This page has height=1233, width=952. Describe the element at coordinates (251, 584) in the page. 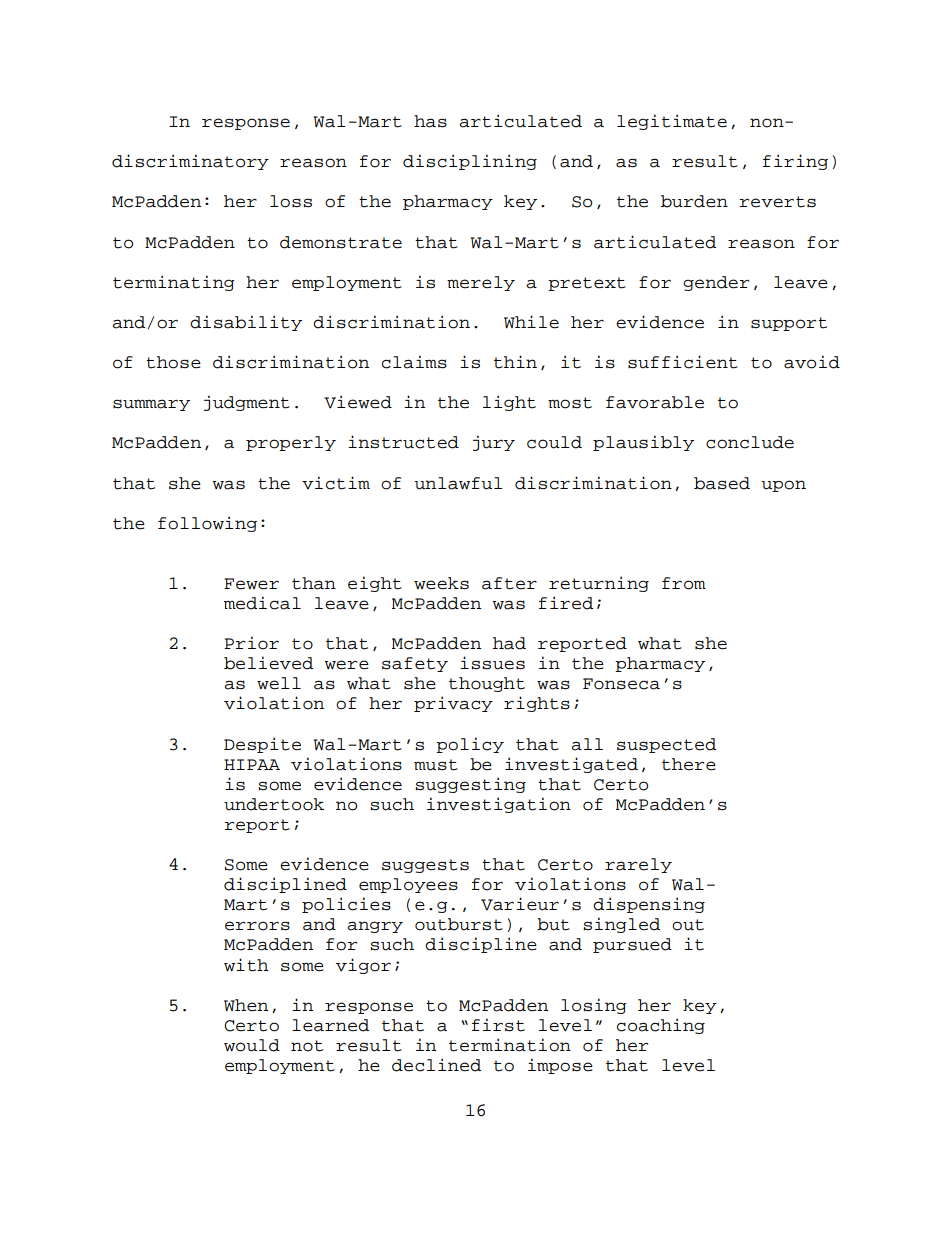

I see `Fewer` at that location.
